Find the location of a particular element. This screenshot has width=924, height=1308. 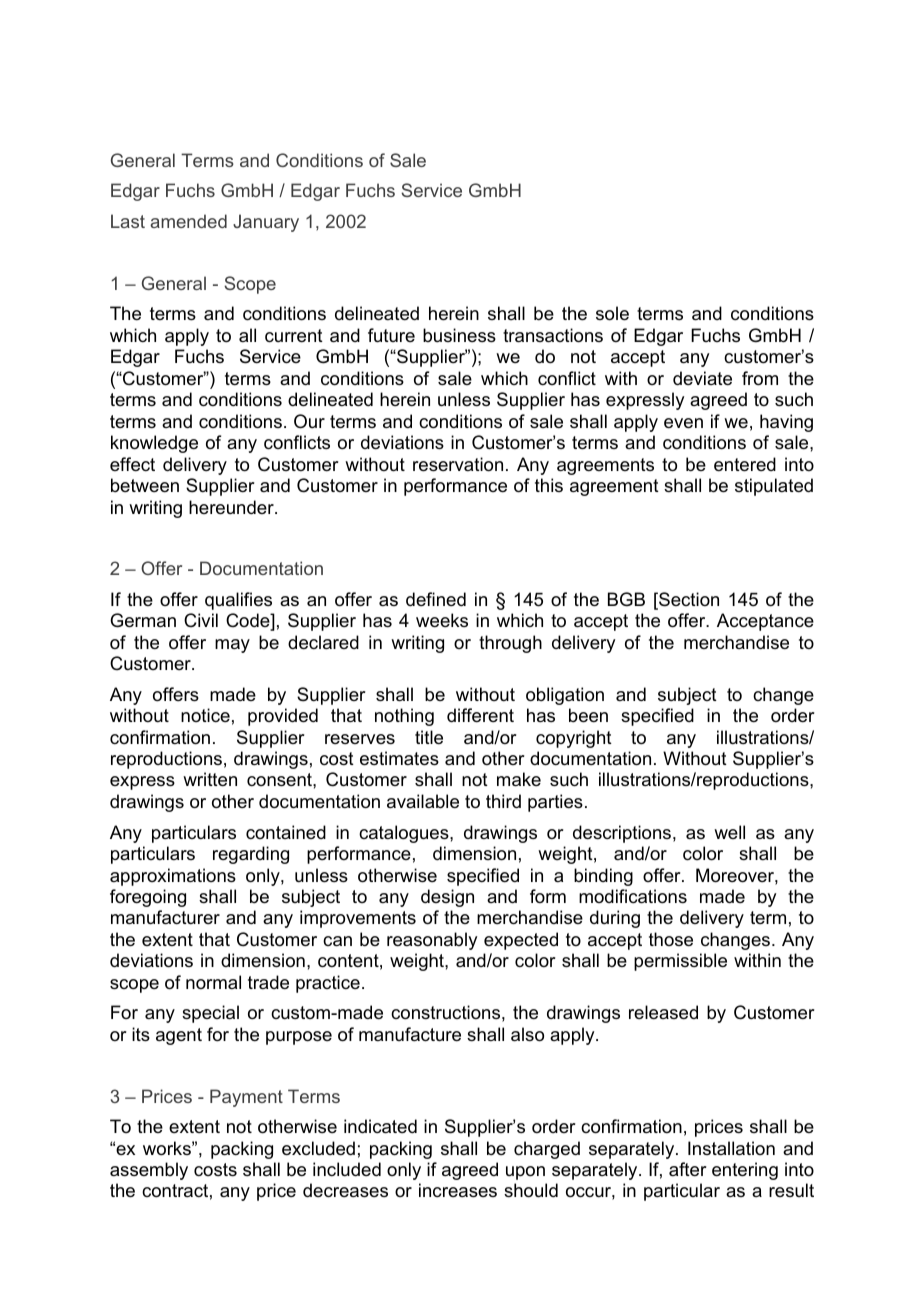

reasonably is located at coordinates (432, 941).
